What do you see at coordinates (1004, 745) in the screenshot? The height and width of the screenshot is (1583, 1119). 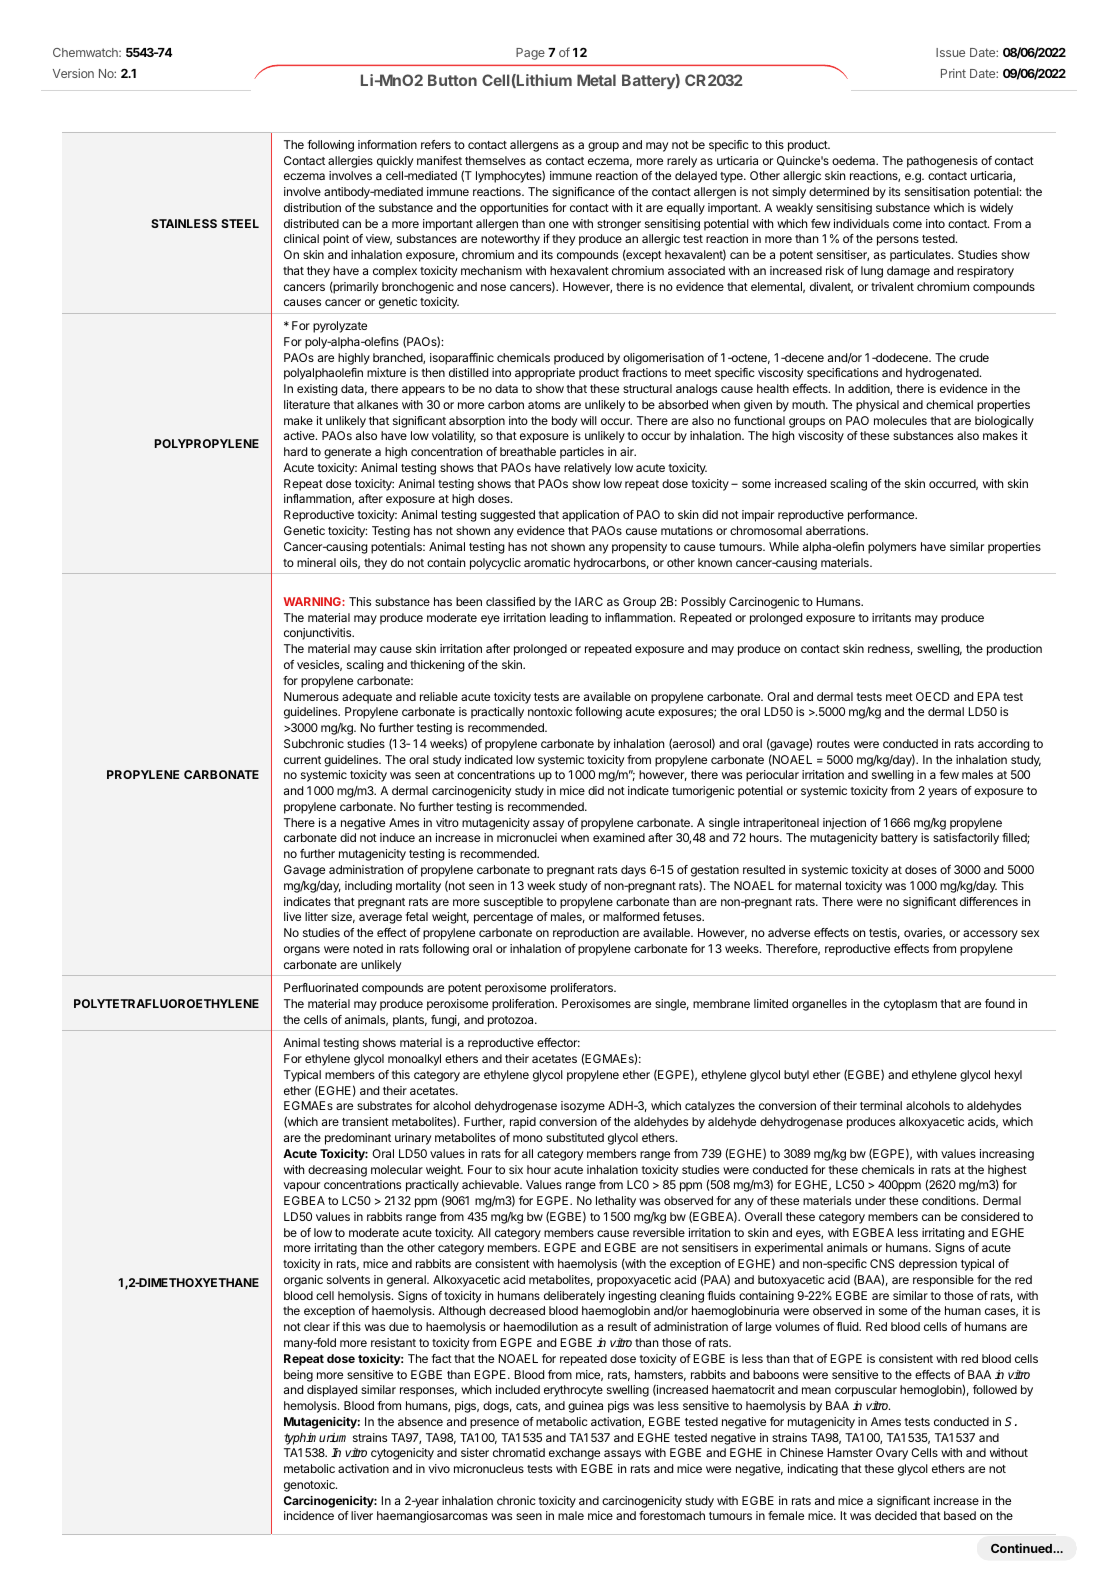 I see `according` at bounding box center [1004, 745].
